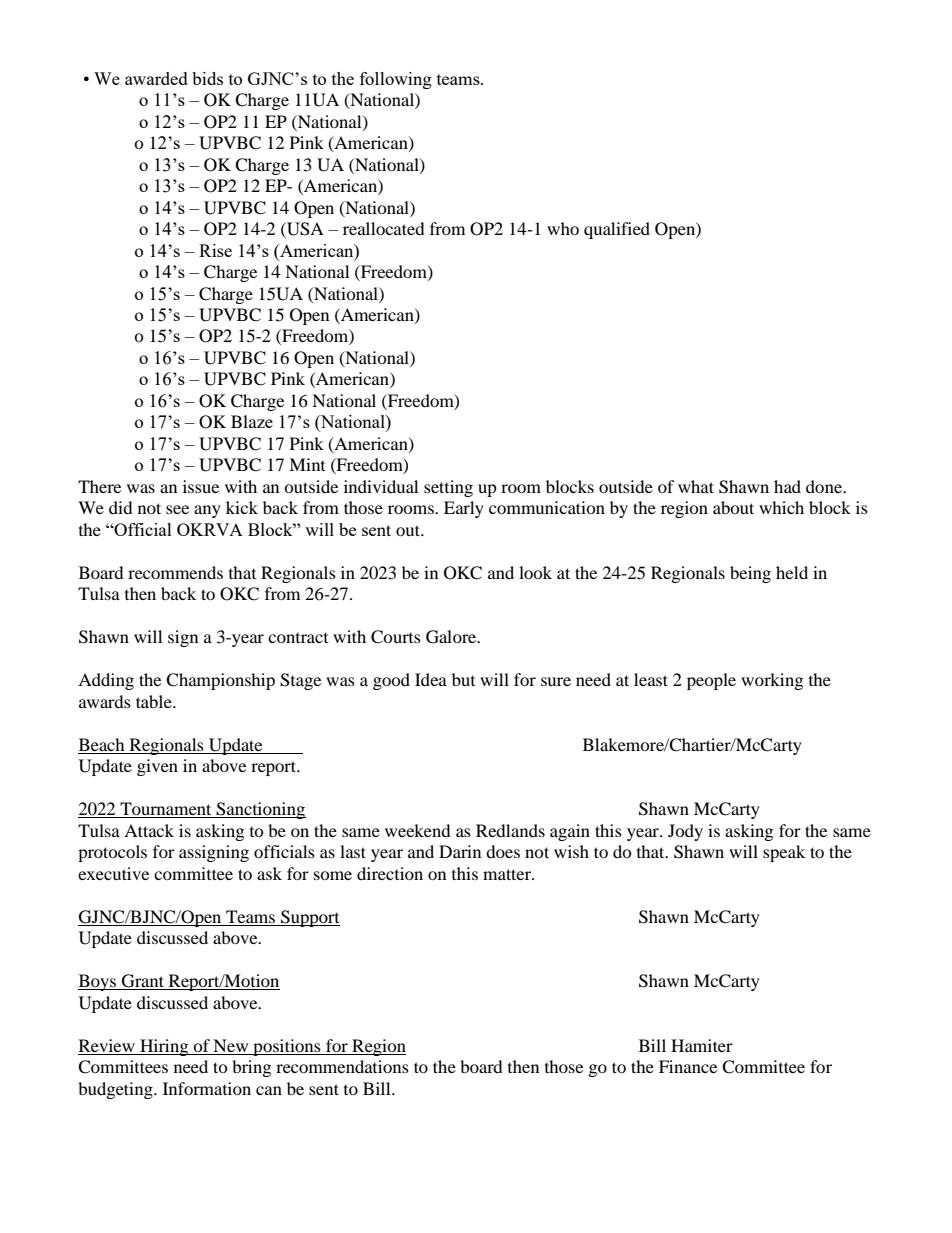 The image size is (952, 1233). What do you see at coordinates (396, 80) in the screenshot?
I see `following` at bounding box center [396, 80].
